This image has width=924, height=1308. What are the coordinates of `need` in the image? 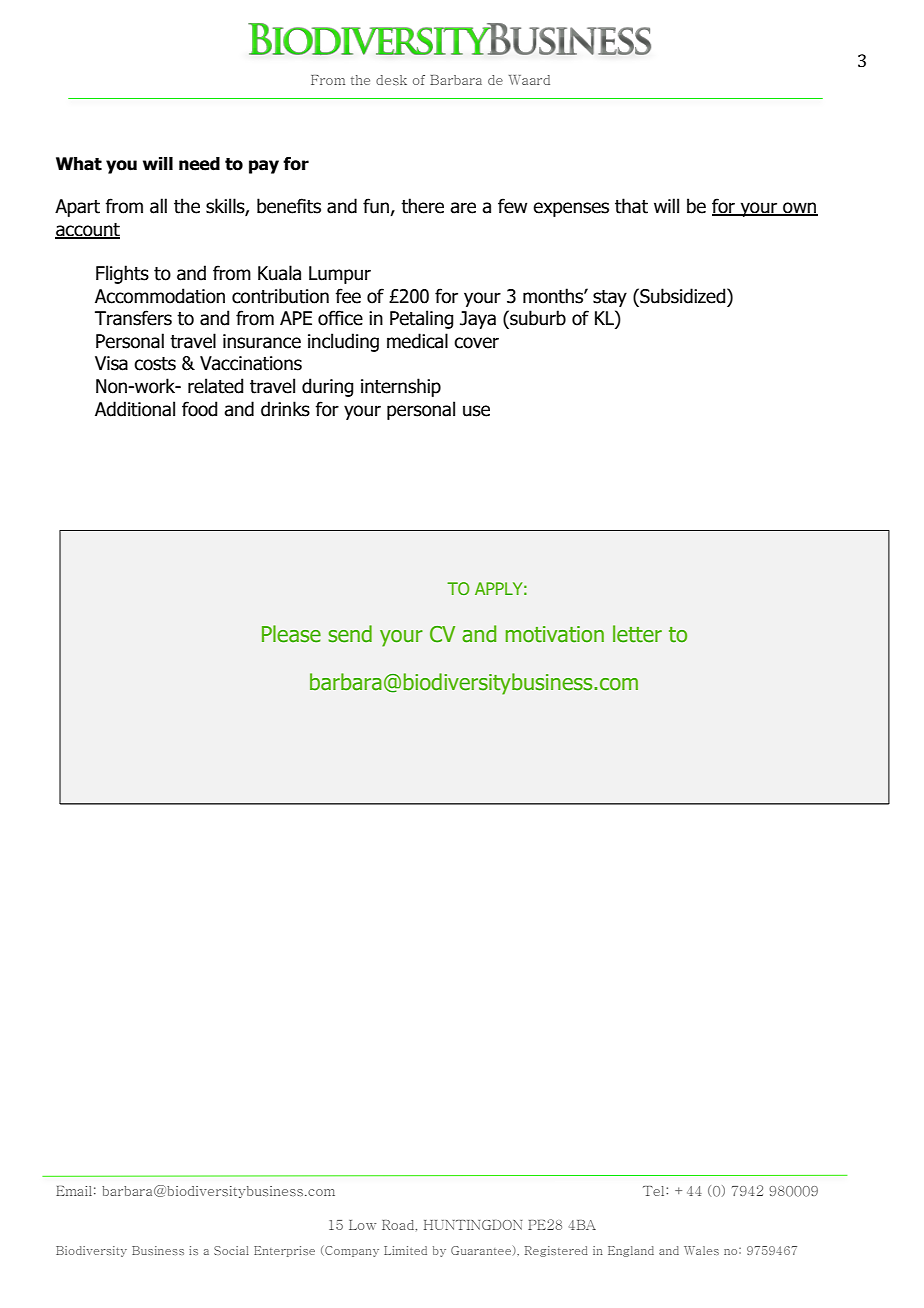 It's located at (199, 164).
